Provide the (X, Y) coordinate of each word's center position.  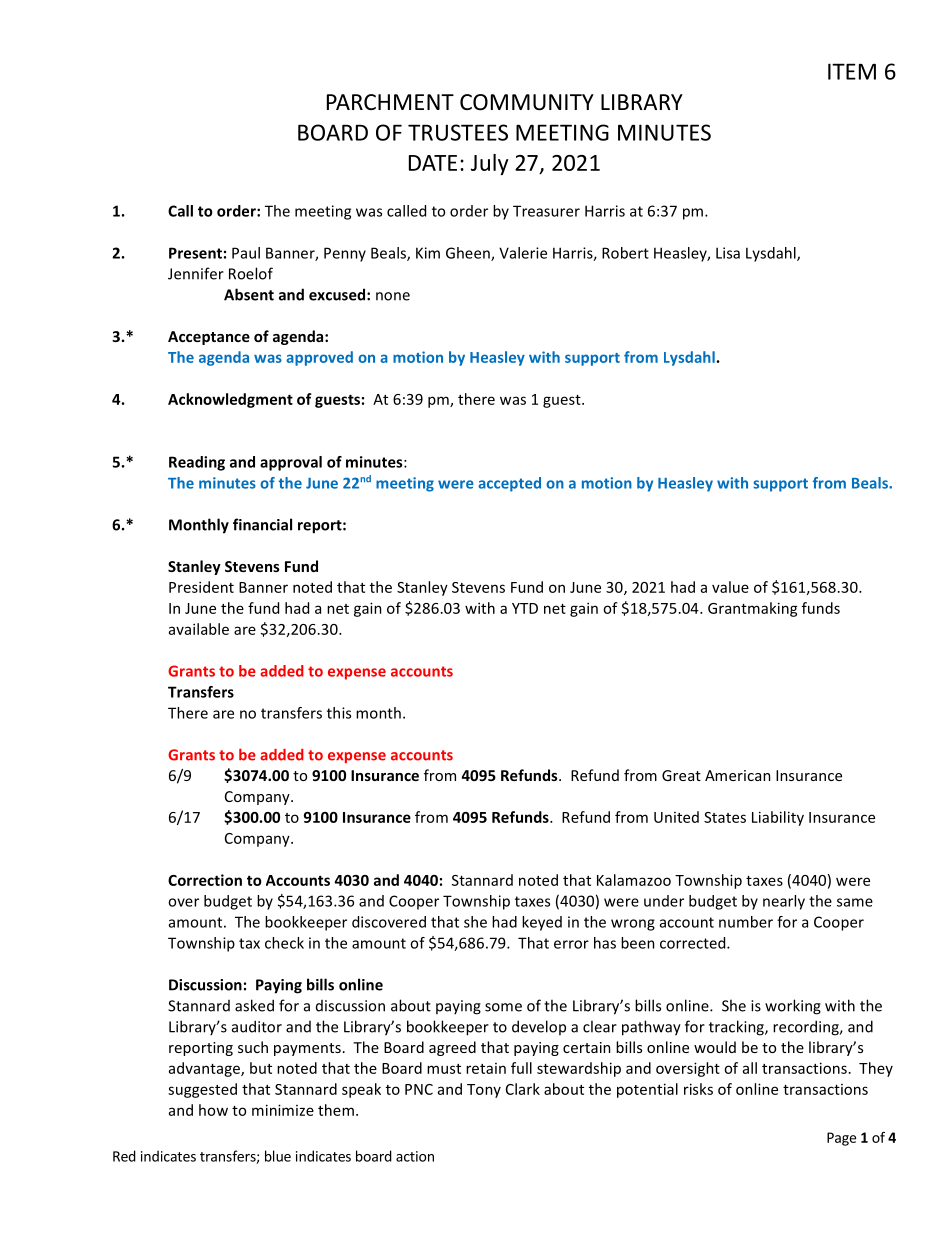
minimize (283, 1110)
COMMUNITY (527, 102)
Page (841, 1139)
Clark (523, 1089)
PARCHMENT (390, 102)
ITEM (852, 71)
